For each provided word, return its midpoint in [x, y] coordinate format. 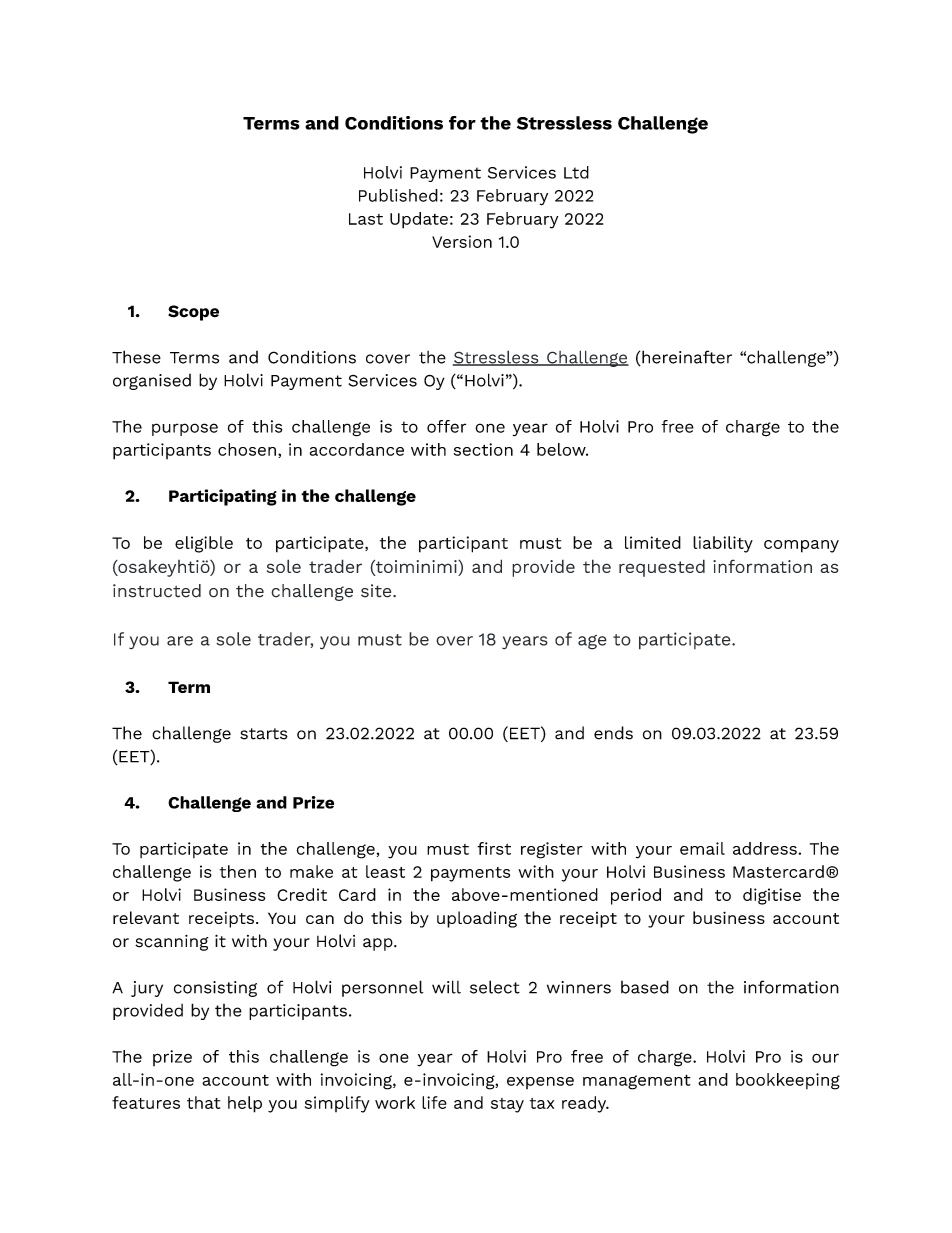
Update [419, 220]
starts [264, 734]
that [203, 1102]
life [434, 1102]
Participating [223, 497]
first [494, 848]
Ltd [576, 172]
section [483, 449]
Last [366, 219]
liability [723, 544]
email [702, 848]
